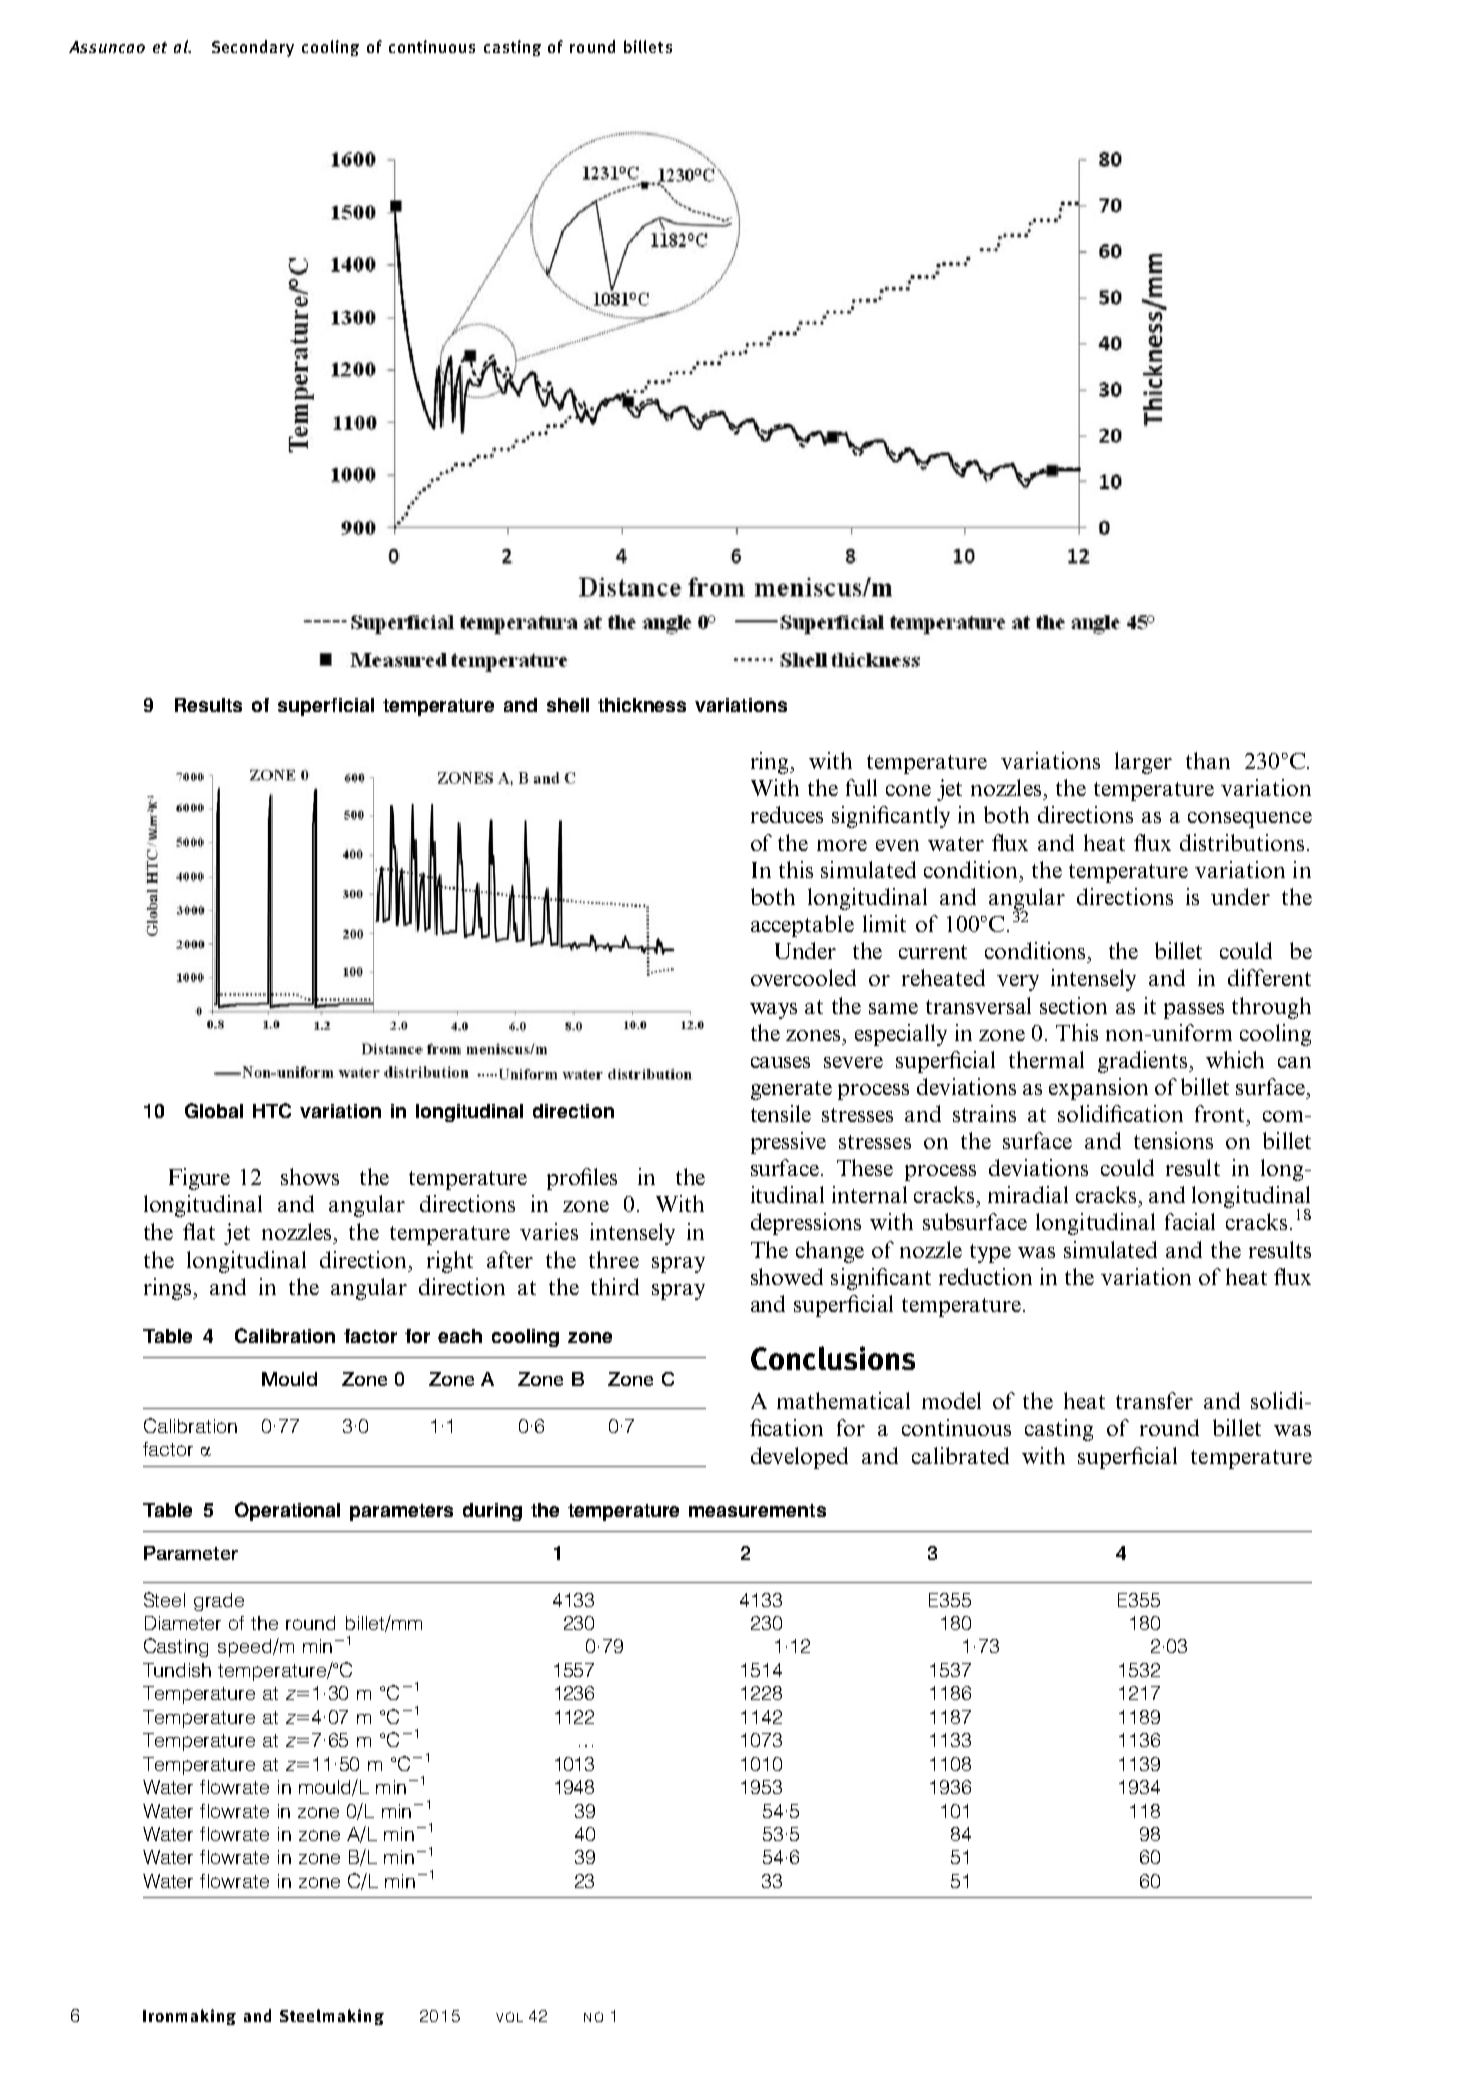 The height and width of the screenshot is (2084, 1473). I want to click on measurements, so click(757, 1510).
